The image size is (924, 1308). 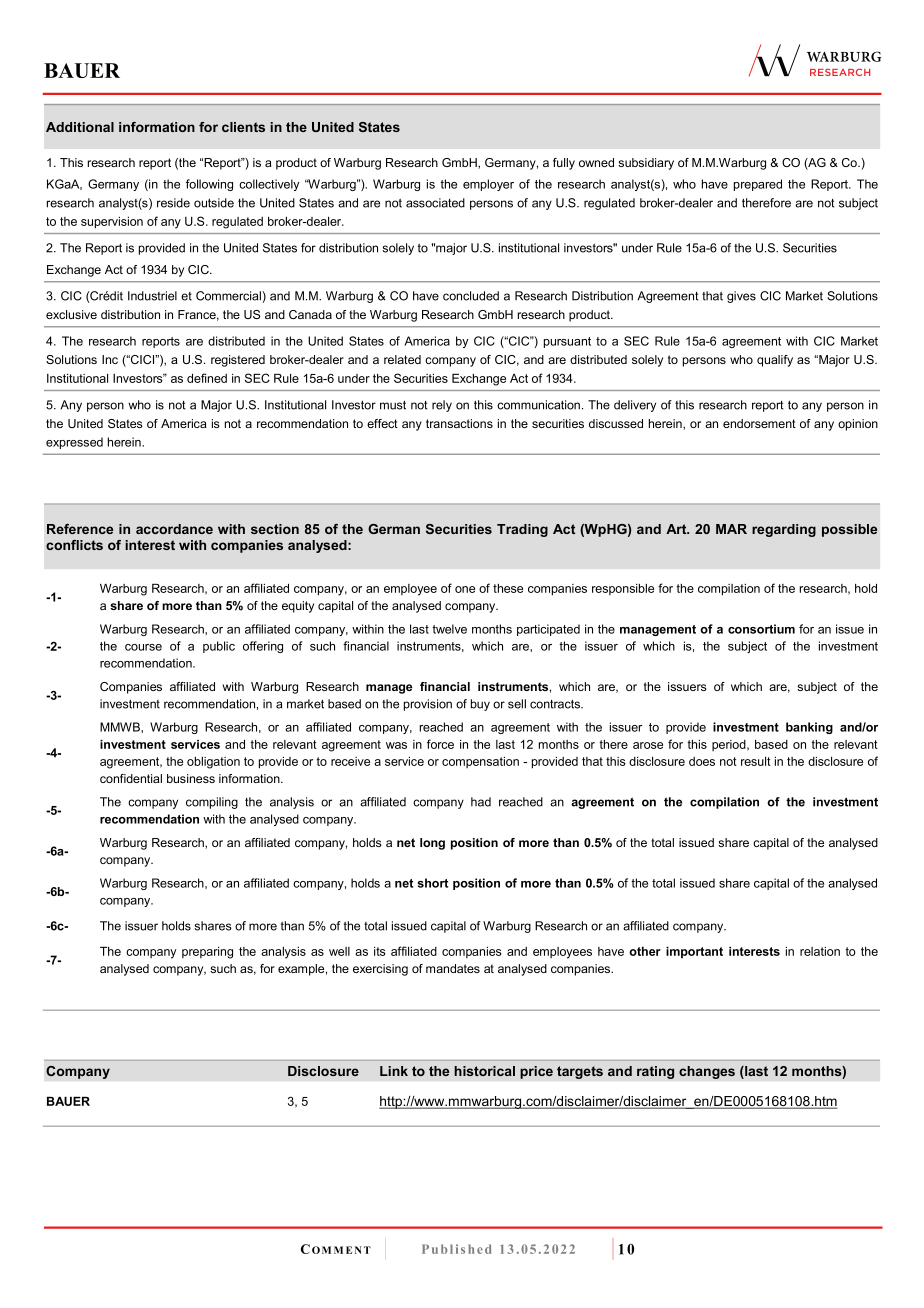 I want to click on employer, so click(x=488, y=185).
